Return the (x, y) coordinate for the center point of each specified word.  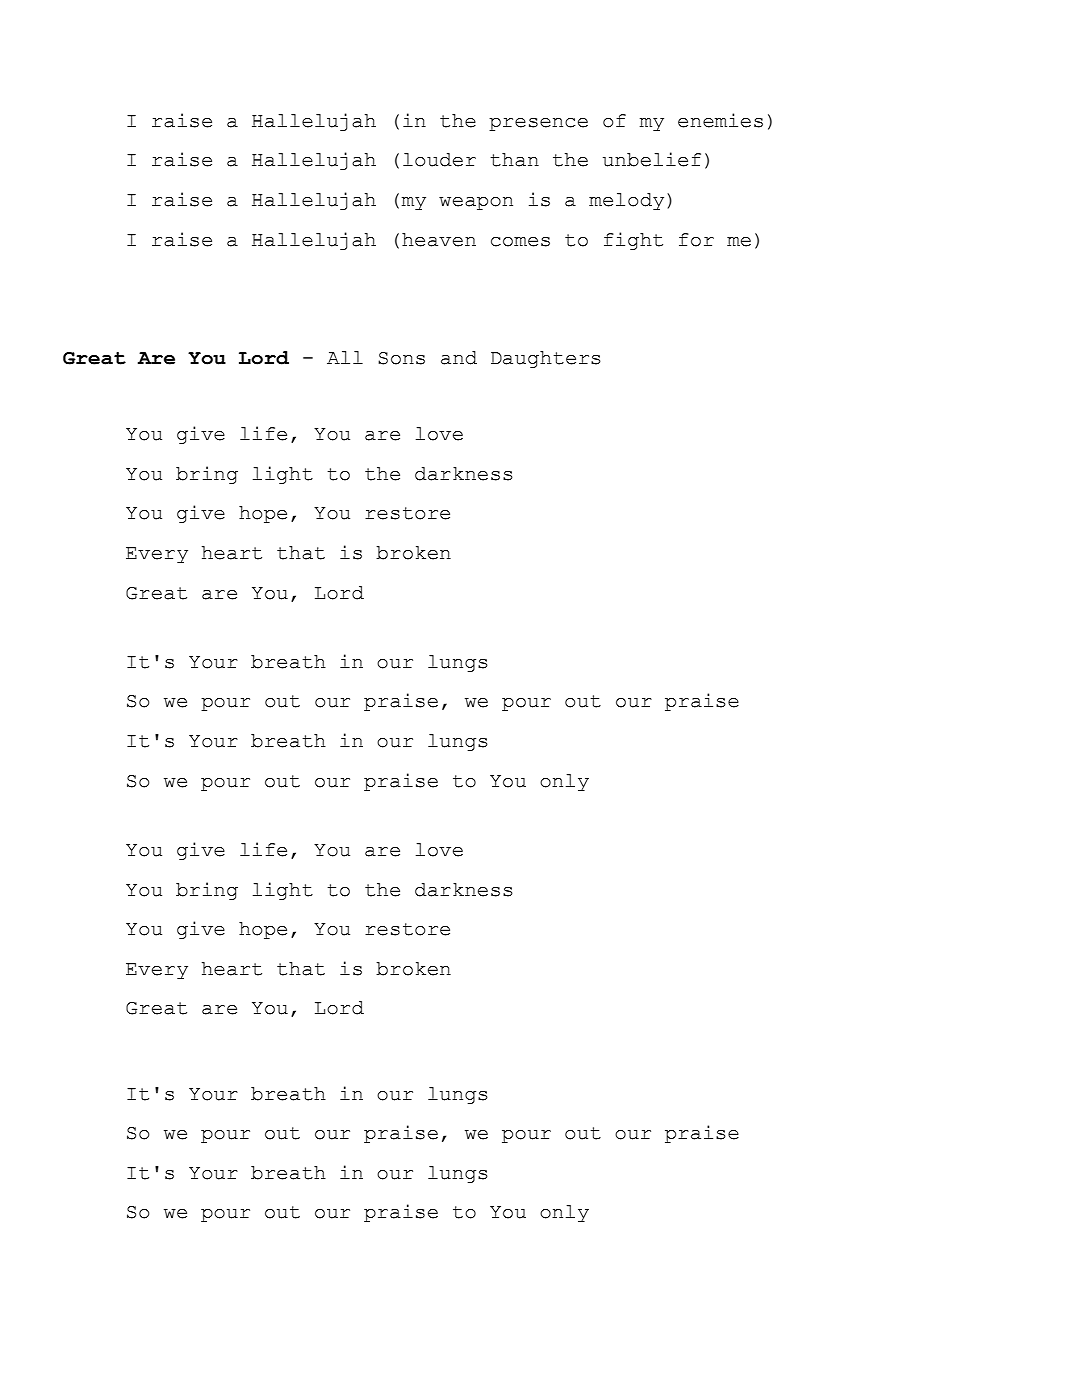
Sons (401, 358)
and (459, 358)
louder (439, 160)
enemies (720, 120)
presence (538, 124)
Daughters (546, 359)
